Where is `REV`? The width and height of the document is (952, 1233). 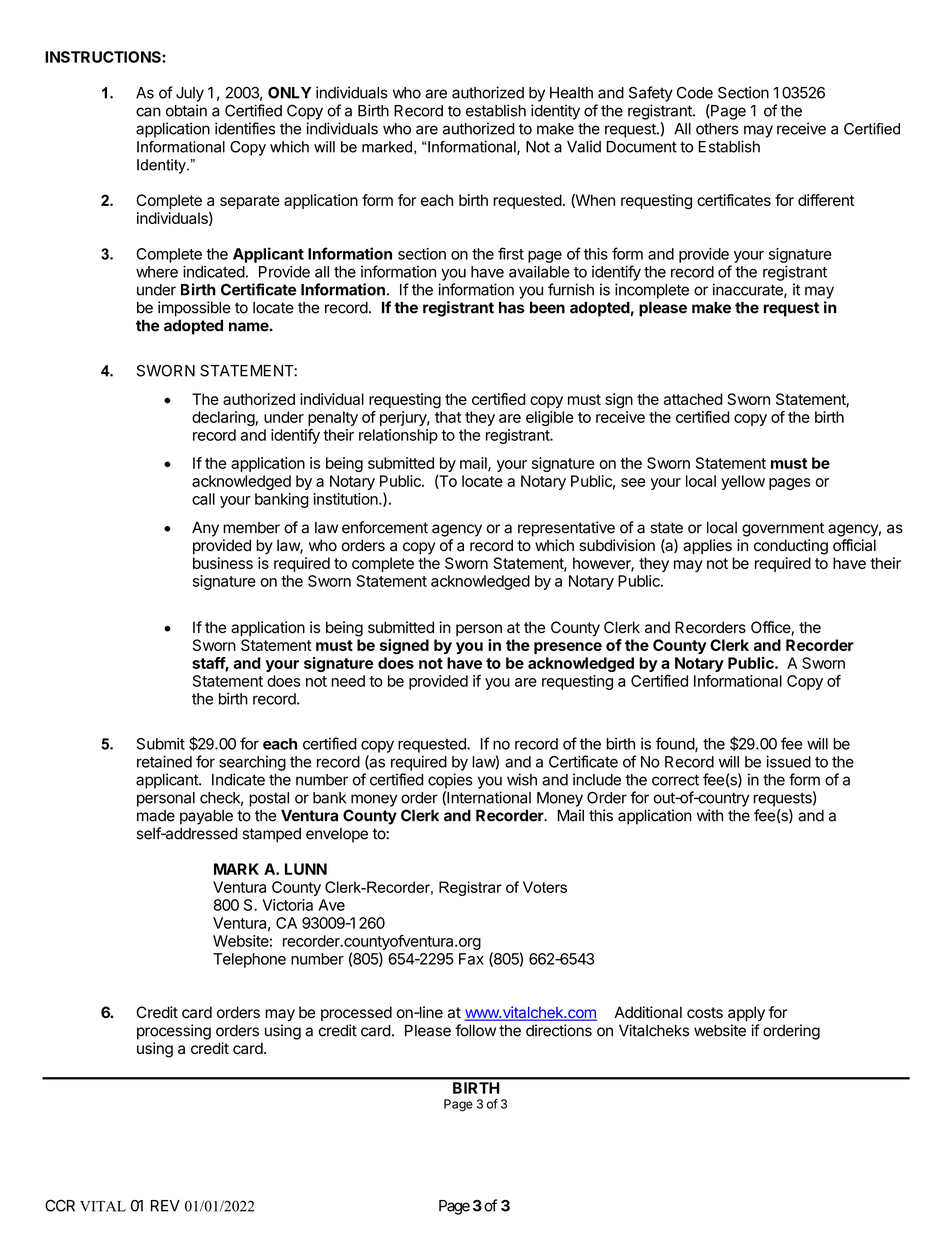 REV is located at coordinates (165, 1206).
